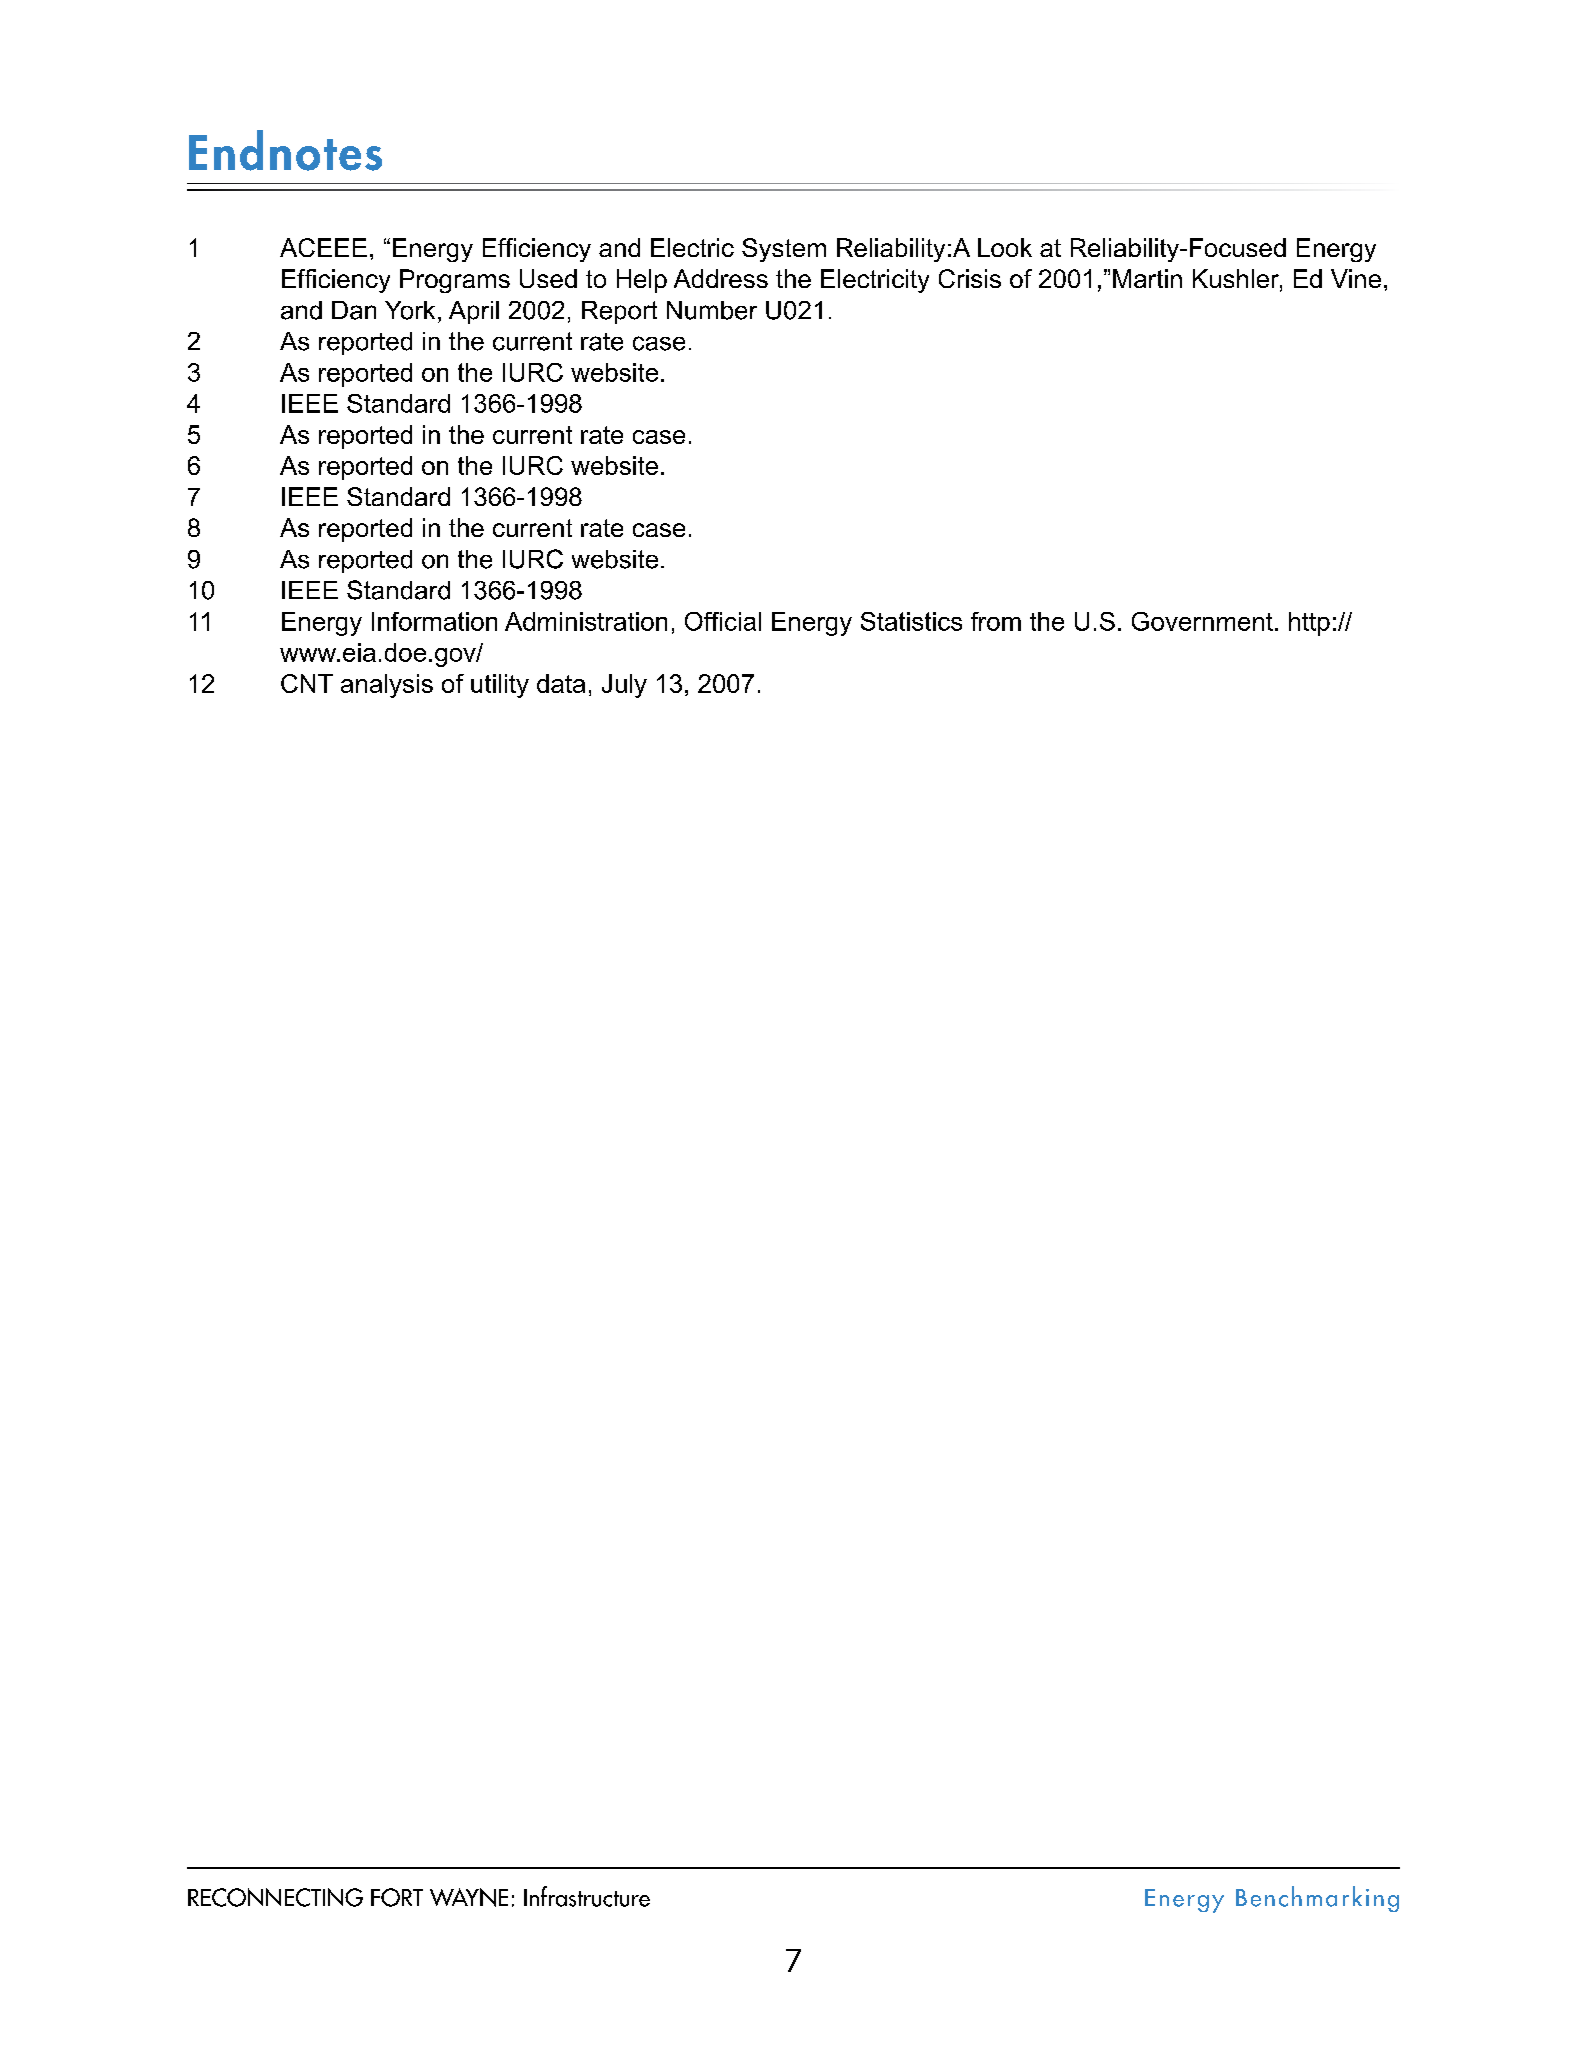 This screenshot has height=2054, width=1587. What do you see at coordinates (397, 1897) in the screenshot?
I see `FORT` at bounding box center [397, 1897].
